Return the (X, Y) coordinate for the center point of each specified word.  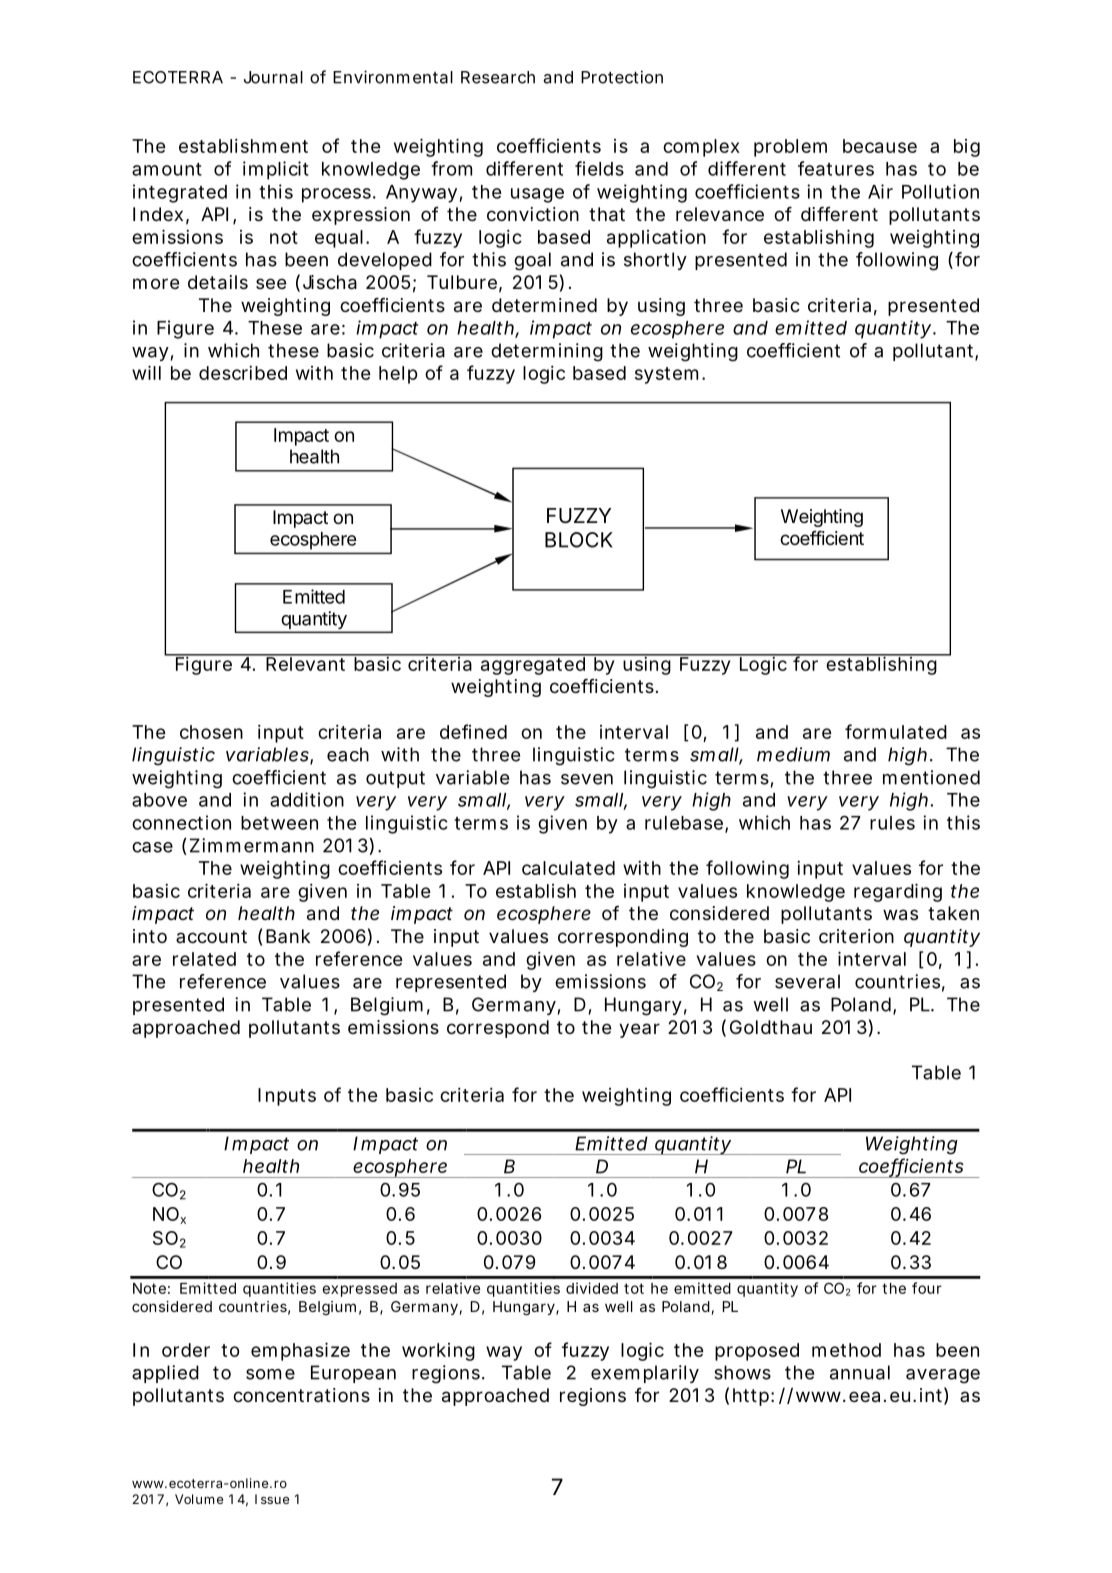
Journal (273, 77)
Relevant (304, 663)
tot (634, 1288)
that (607, 214)
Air (880, 191)
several (807, 981)
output (395, 779)
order (186, 1350)
